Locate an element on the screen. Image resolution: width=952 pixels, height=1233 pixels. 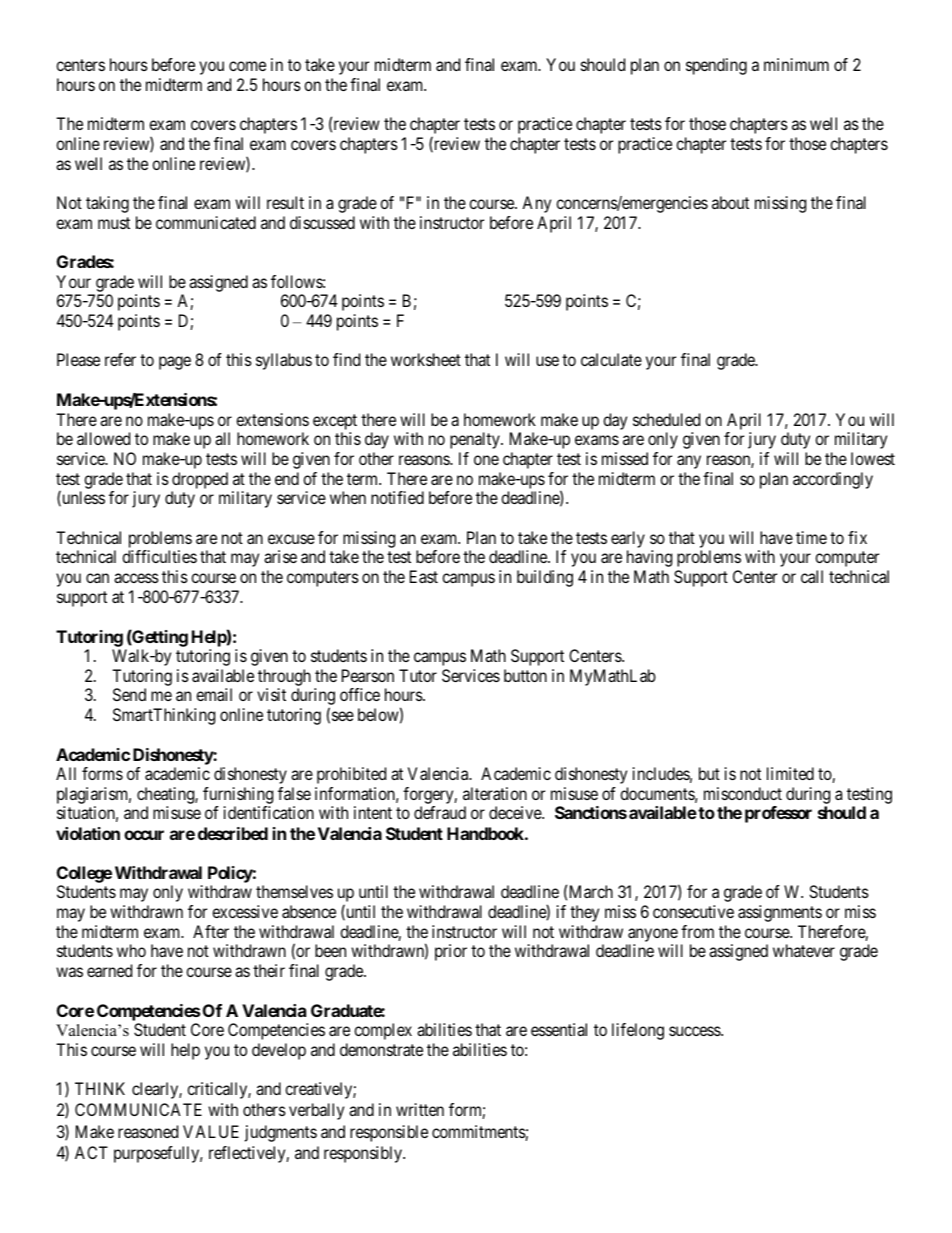
accordingly is located at coordinates (833, 480).
